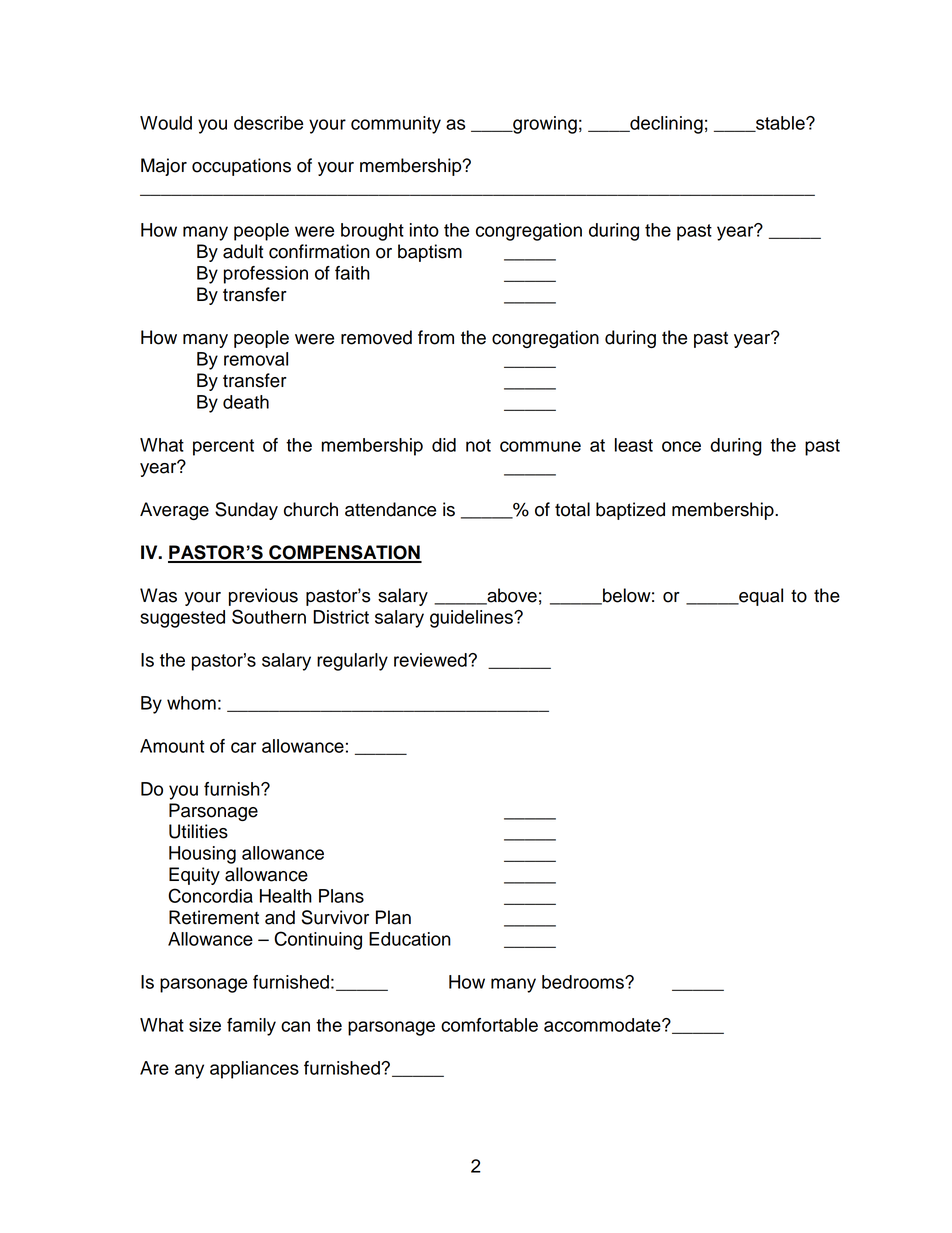 The width and height of the document is (952, 1233). I want to click on into, so click(424, 230).
